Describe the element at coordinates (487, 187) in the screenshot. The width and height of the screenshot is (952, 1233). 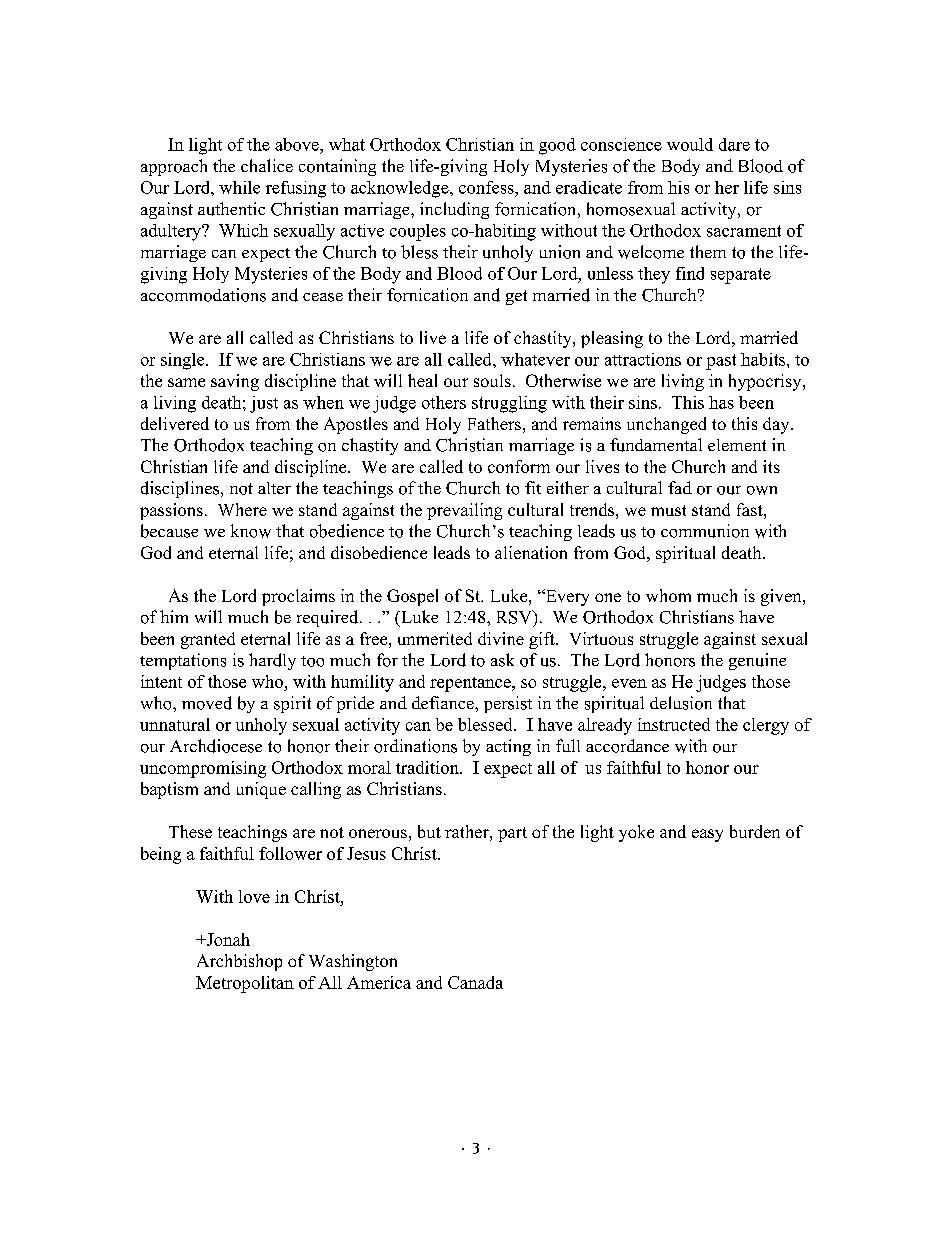
I see `confess` at that location.
